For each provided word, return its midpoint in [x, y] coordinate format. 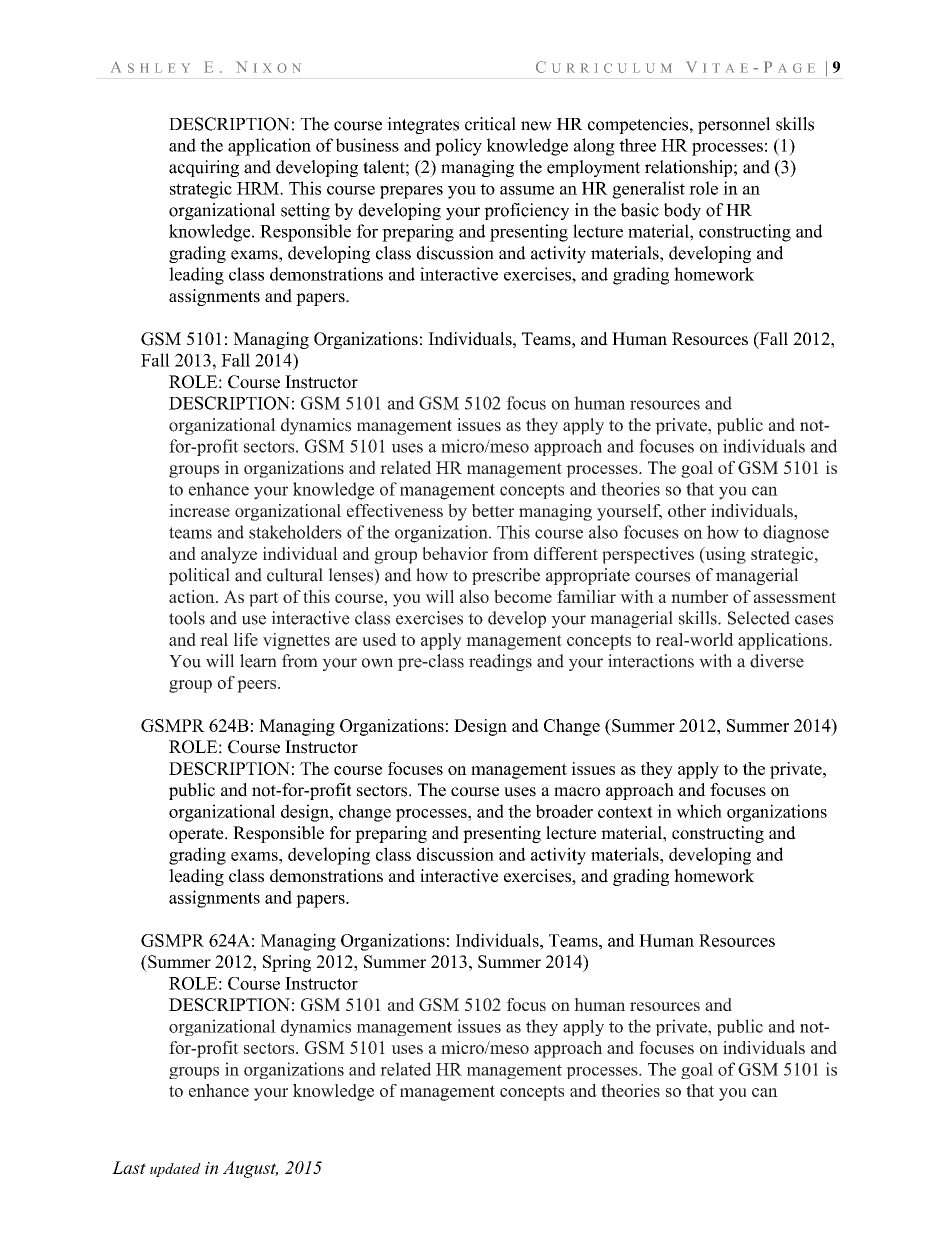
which [699, 811]
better [493, 510]
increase [199, 510]
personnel [734, 125]
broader [564, 811]
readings [500, 662]
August [250, 1169]
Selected [759, 618]
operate [197, 835]
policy [458, 147]
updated [175, 1170]
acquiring [204, 168]
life [246, 639]
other [687, 510]
